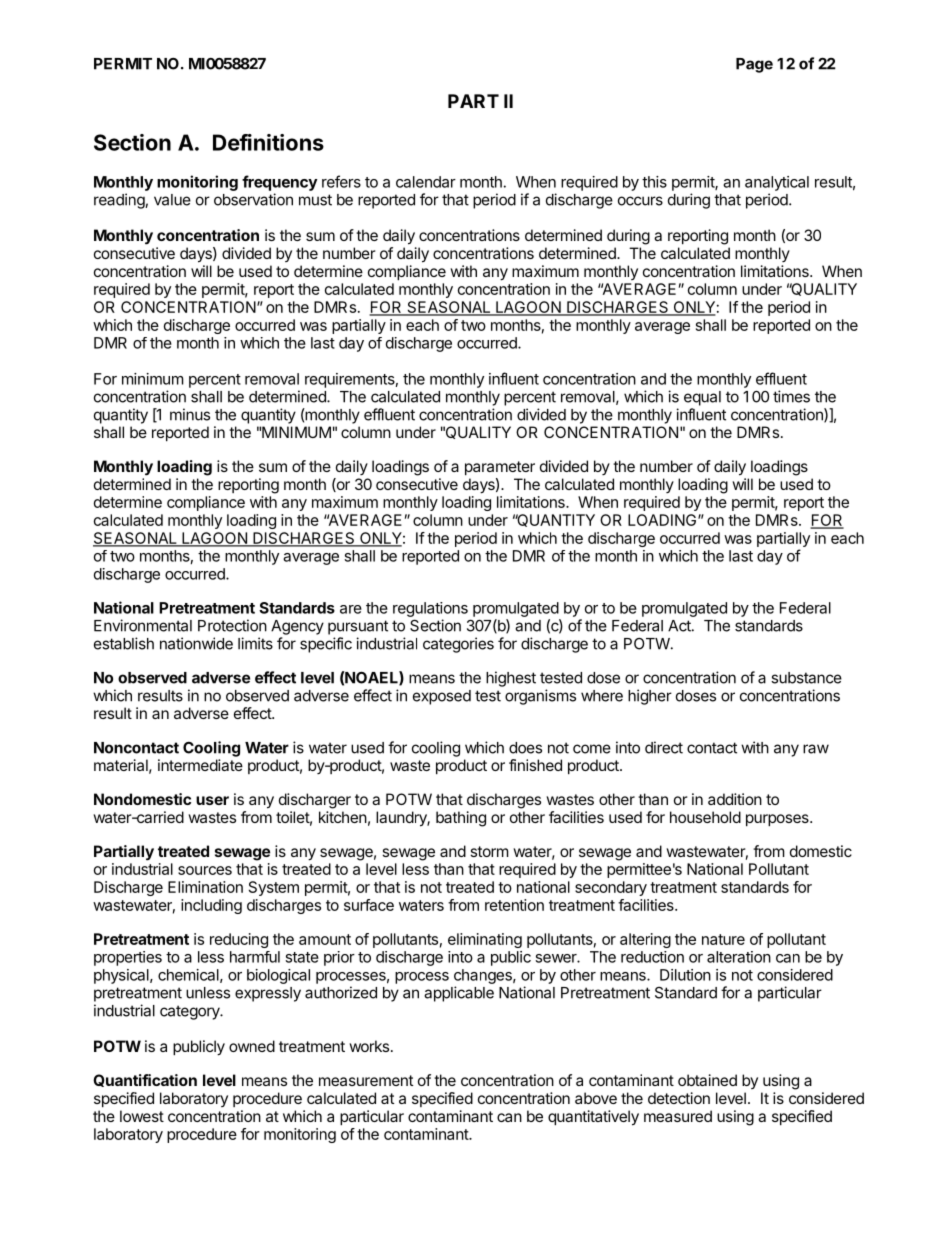 The image size is (952, 1233). What do you see at coordinates (341, 181) in the screenshot?
I see `refers` at bounding box center [341, 181].
